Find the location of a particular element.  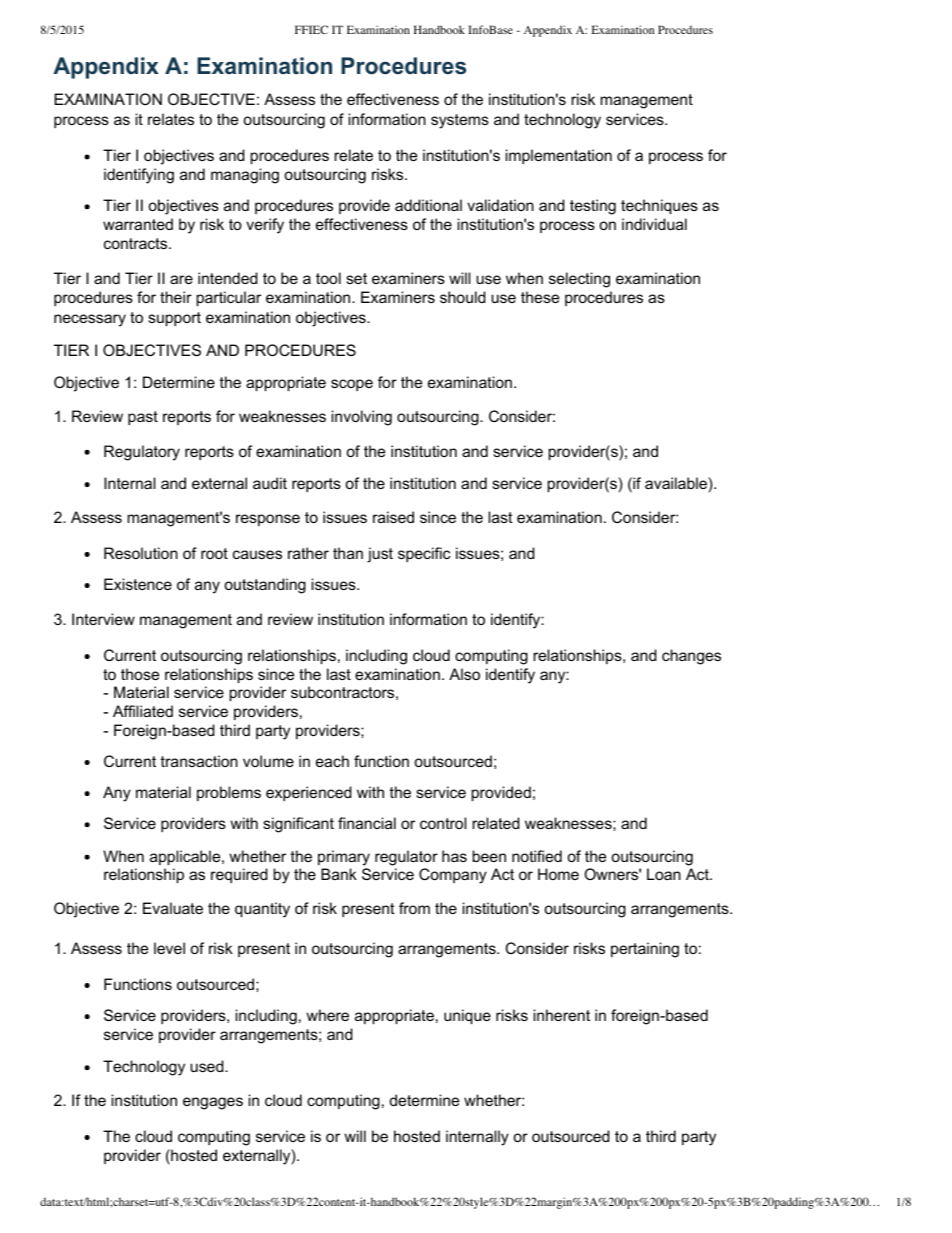

additional is located at coordinates (428, 205).
